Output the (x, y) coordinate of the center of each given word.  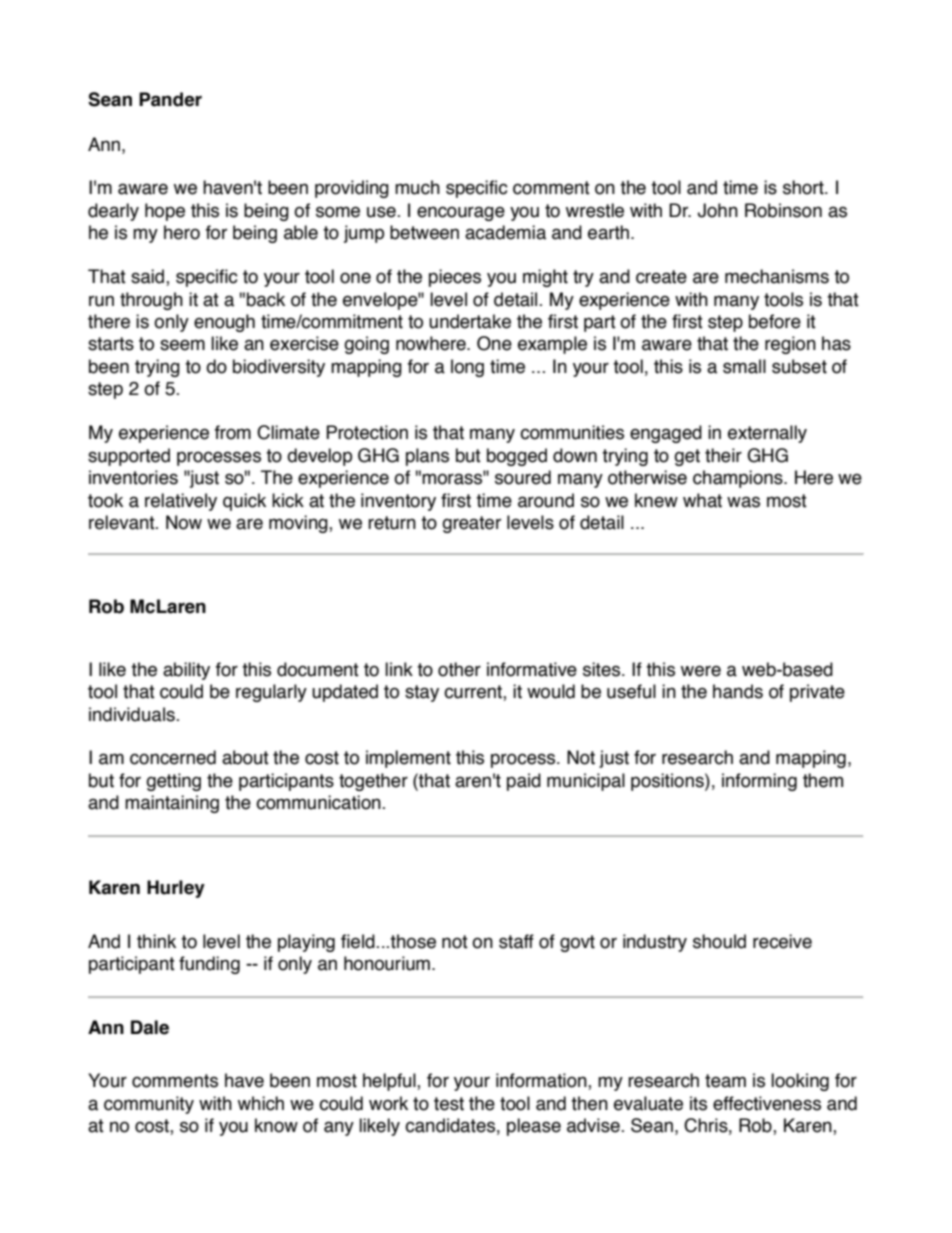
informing (759, 782)
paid (524, 782)
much (417, 187)
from (233, 432)
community (149, 1105)
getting (173, 782)
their (723, 455)
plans (427, 457)
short (804, 187)
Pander (170, 99)
